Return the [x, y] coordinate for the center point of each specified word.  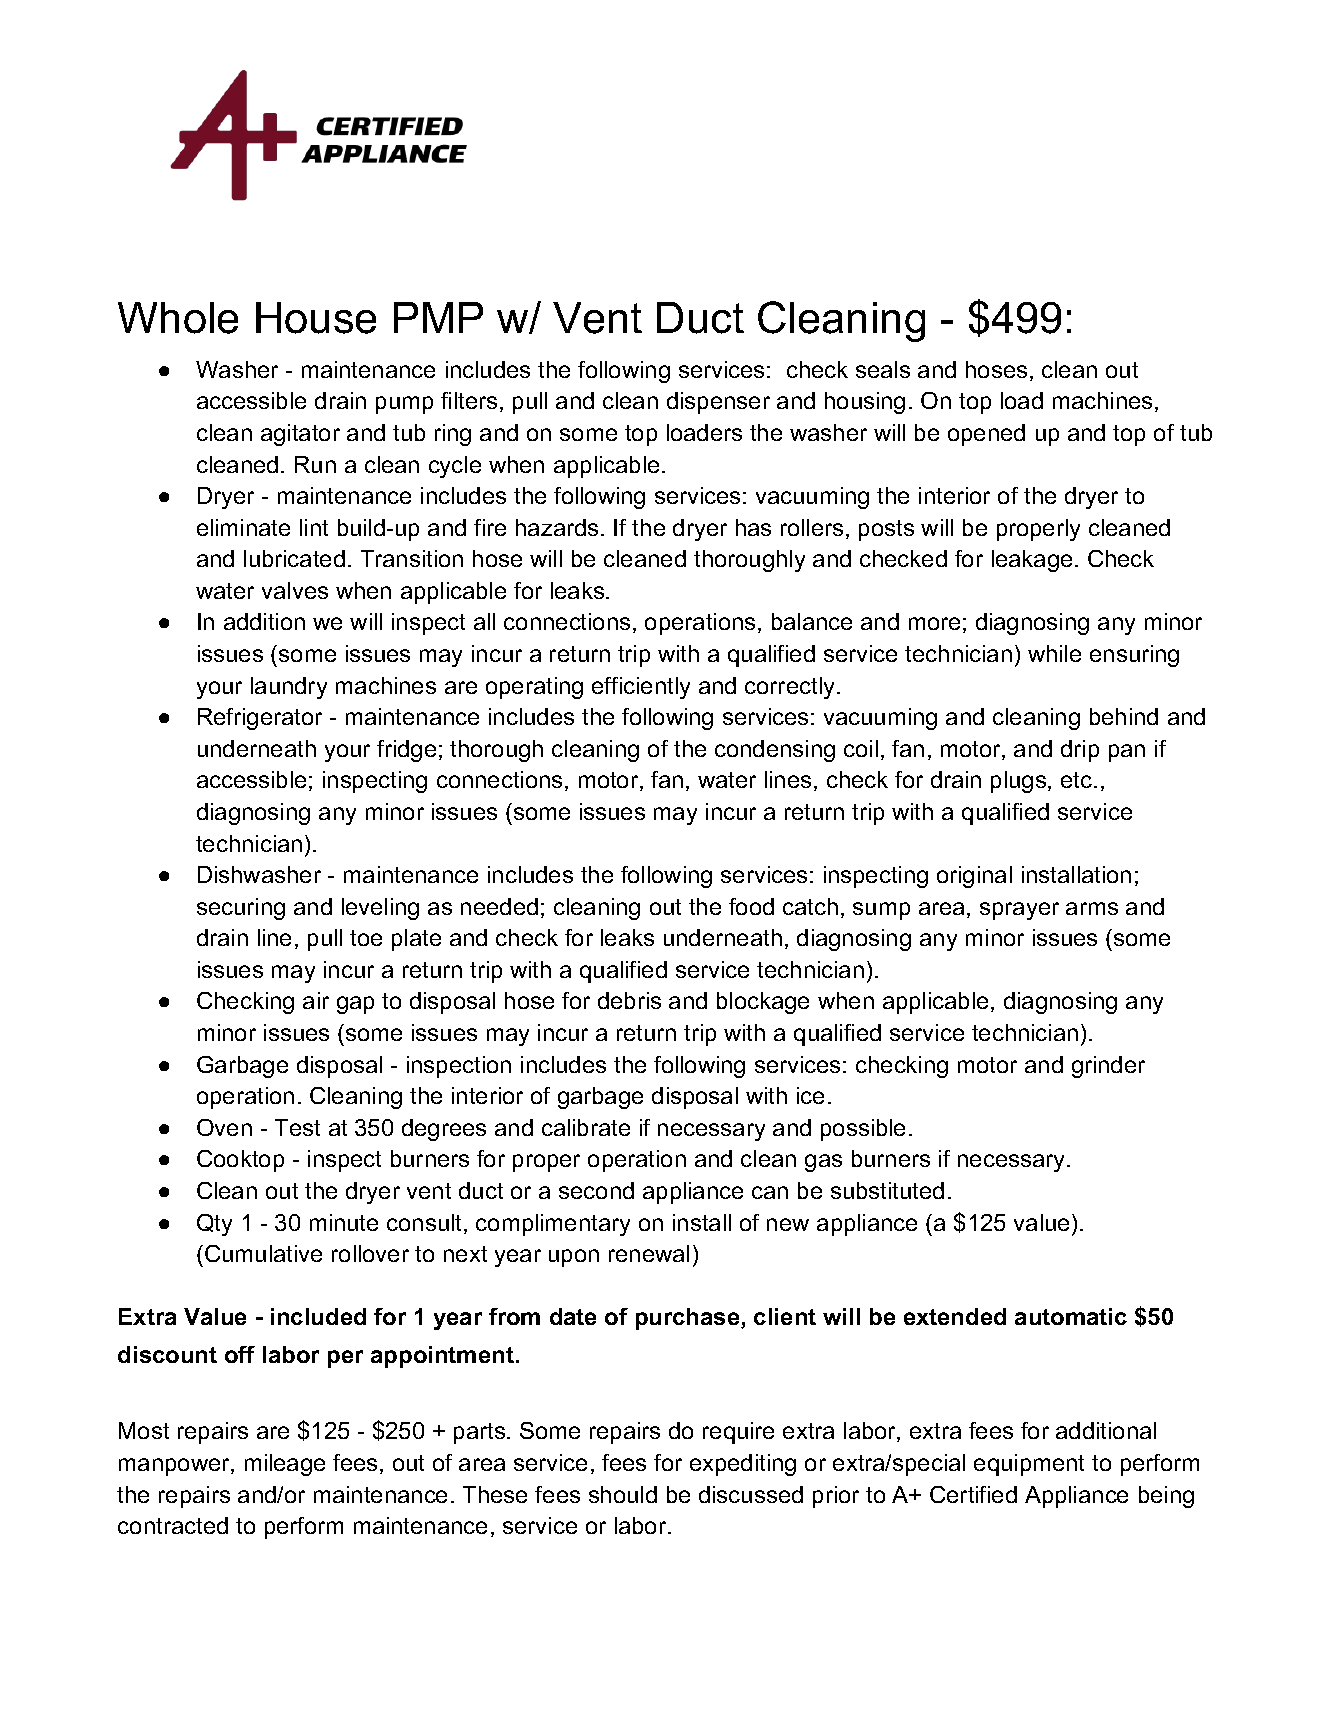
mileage [285, 1465]
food [751, 906]
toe [366, 938]
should [623, 1494]
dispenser [718, 403]
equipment [1029, 1465]
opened [986, 435]
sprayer [1019, 911]
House [316, 318]
